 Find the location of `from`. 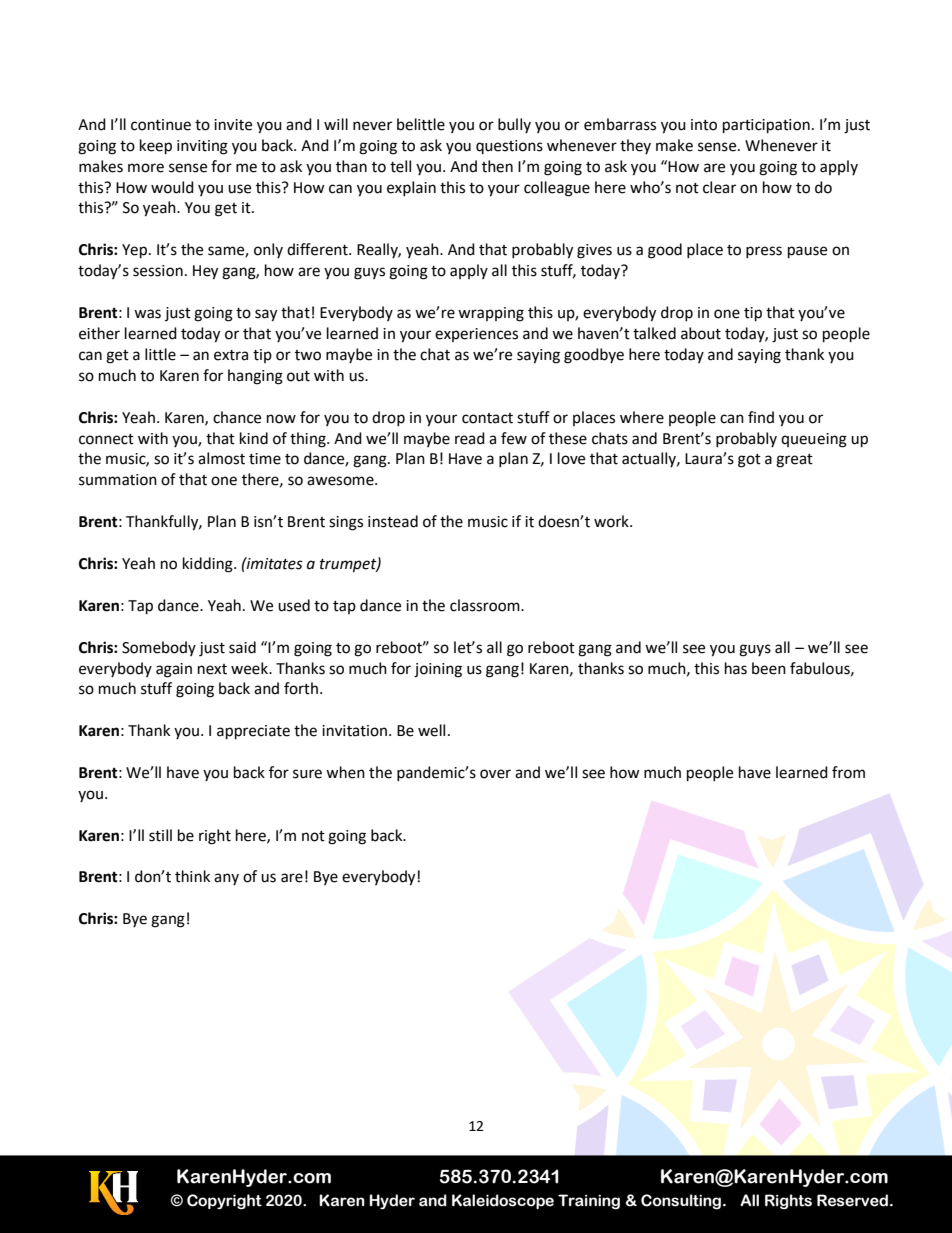

from is located at coordinates (848, 772).
